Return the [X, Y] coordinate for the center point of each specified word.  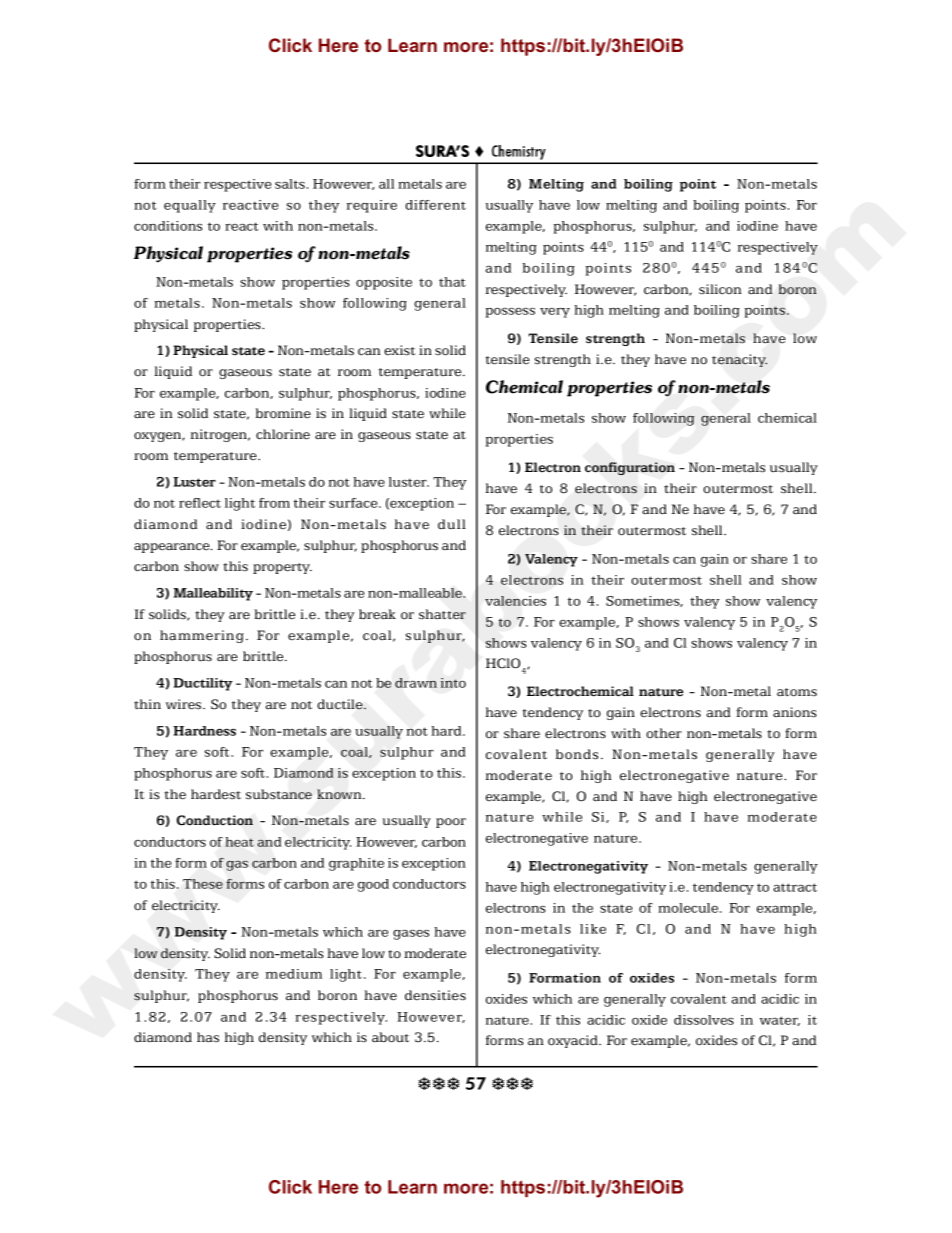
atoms [797, 692]
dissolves [704, 1020]
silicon [720, 289]
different [435, 205]
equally [190, 206]
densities [435, 995]
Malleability [213, 594]
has [208, 1037]
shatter [442, 614]
